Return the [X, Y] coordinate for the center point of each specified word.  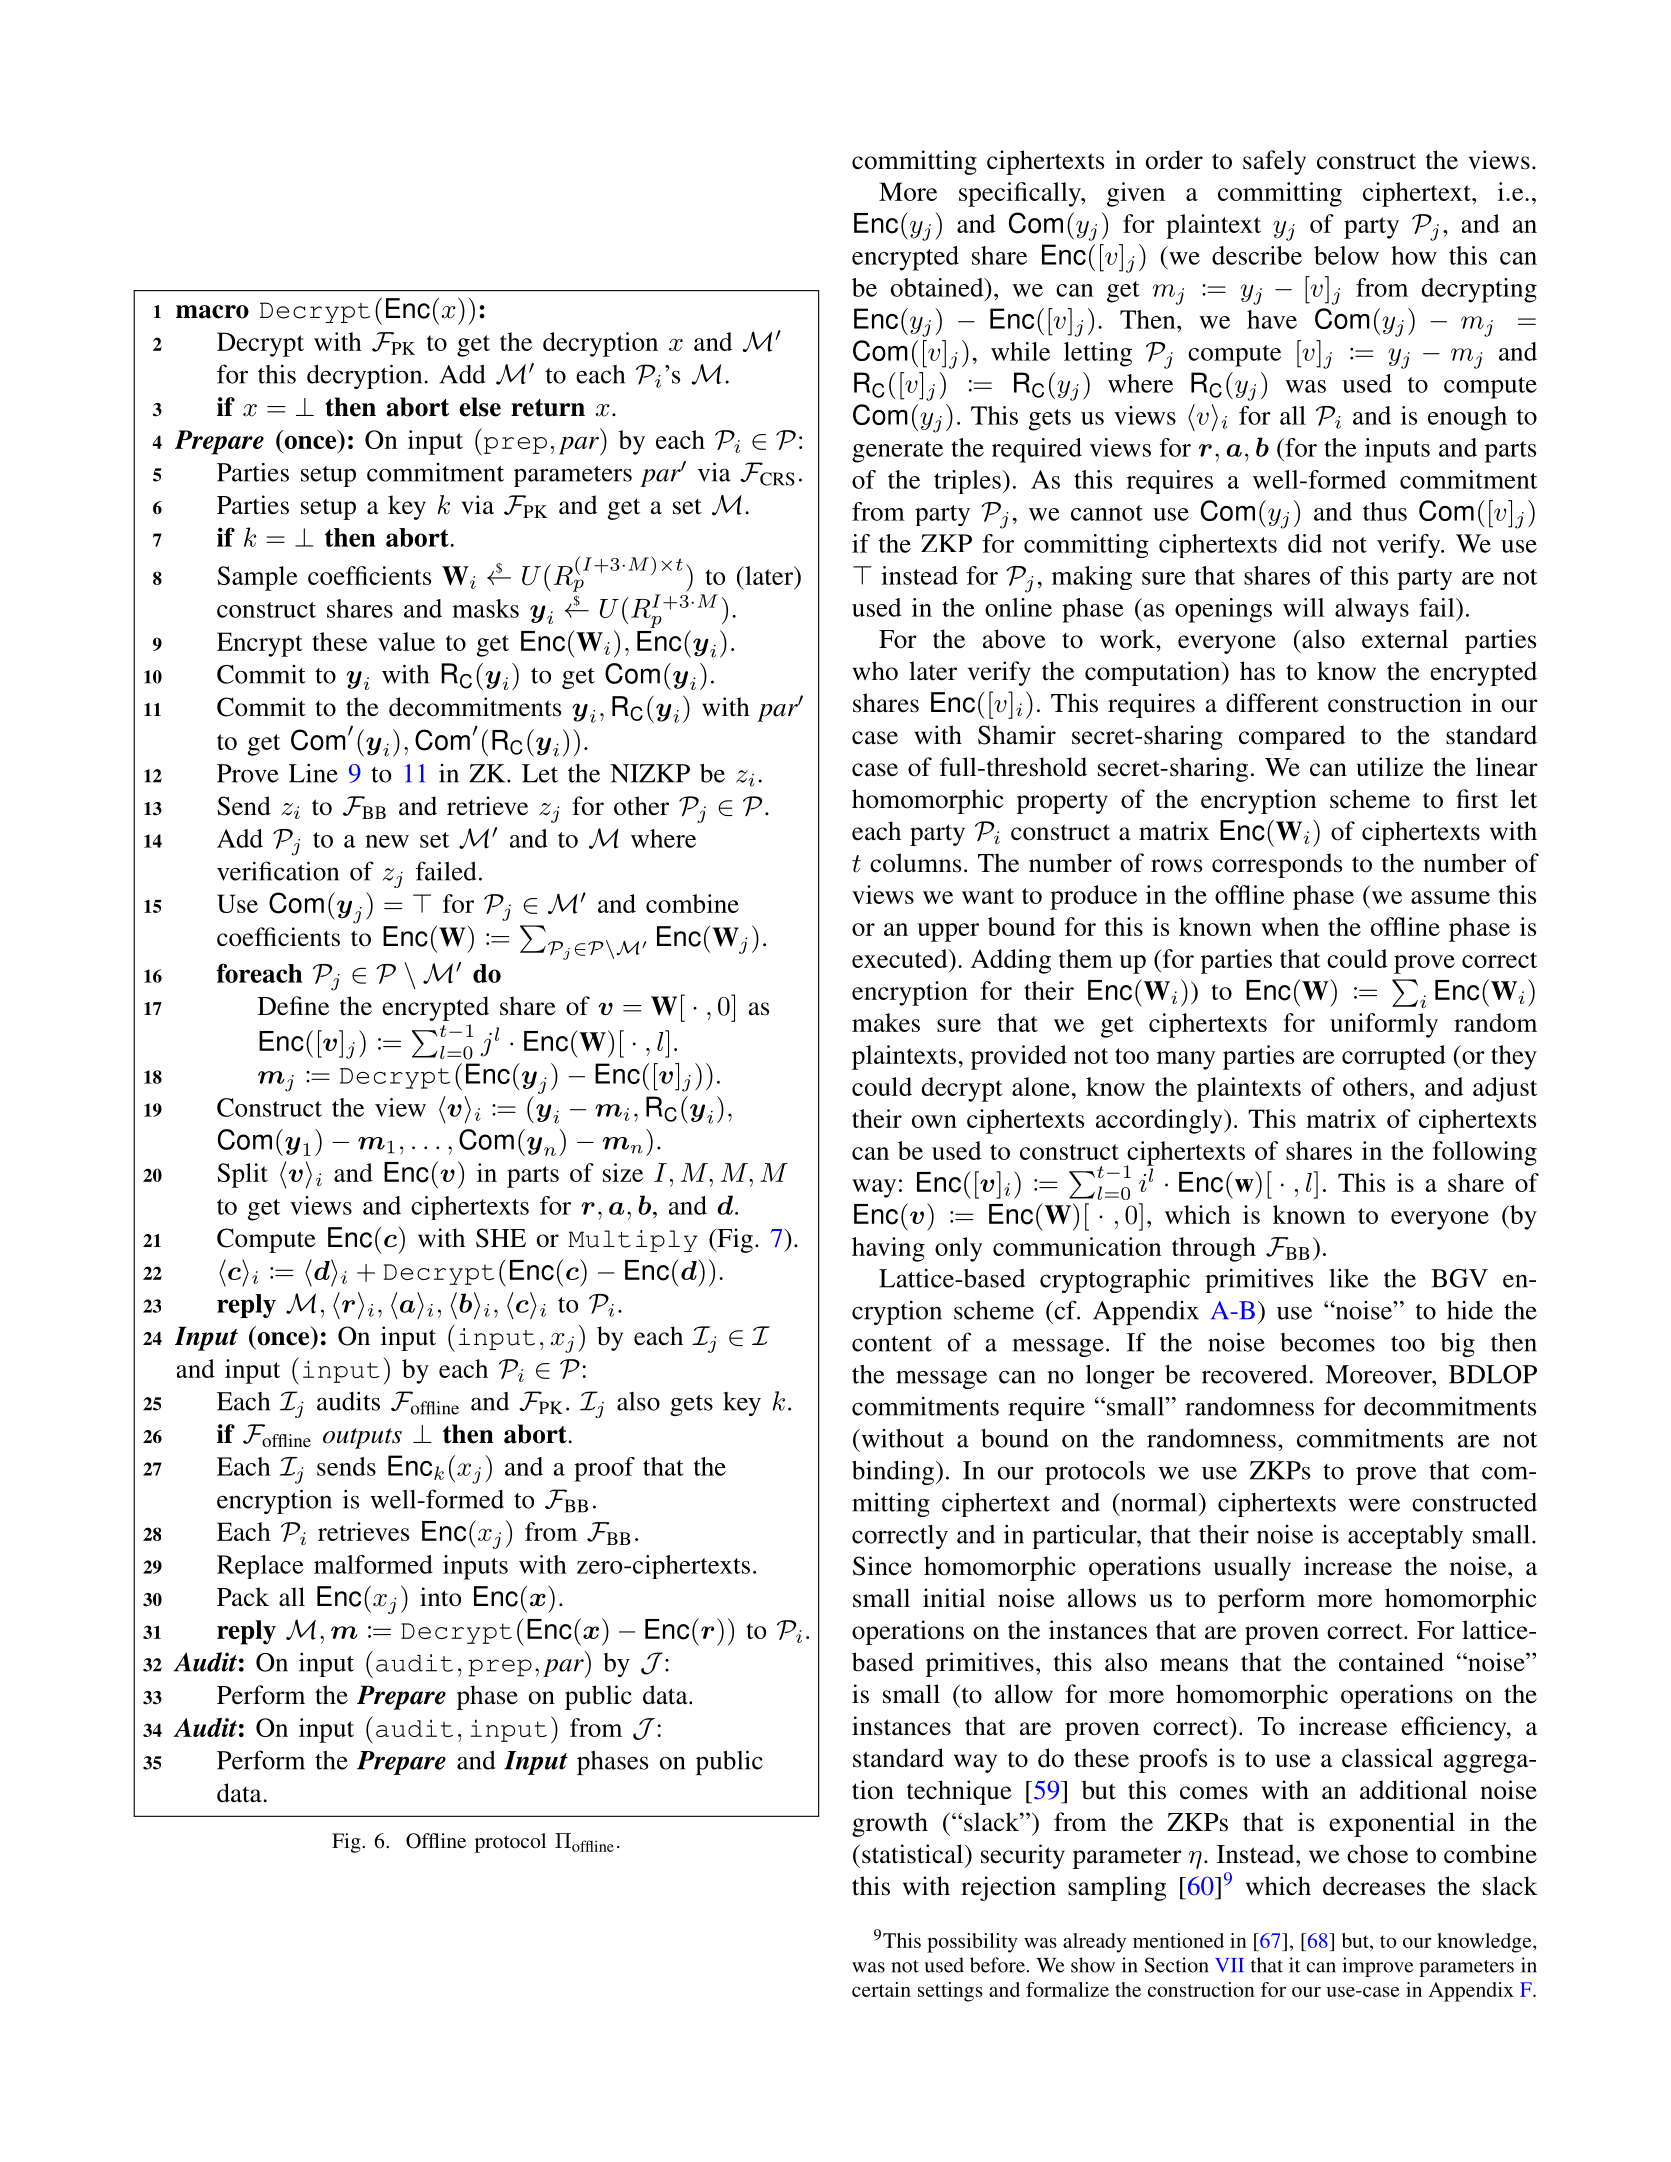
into [440, 1597]
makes [886, 1022]
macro [212, 312]
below [1346, 255]
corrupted [1394, 1057]
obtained [938, 287]
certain [881, 1989]
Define [293, 1006]
